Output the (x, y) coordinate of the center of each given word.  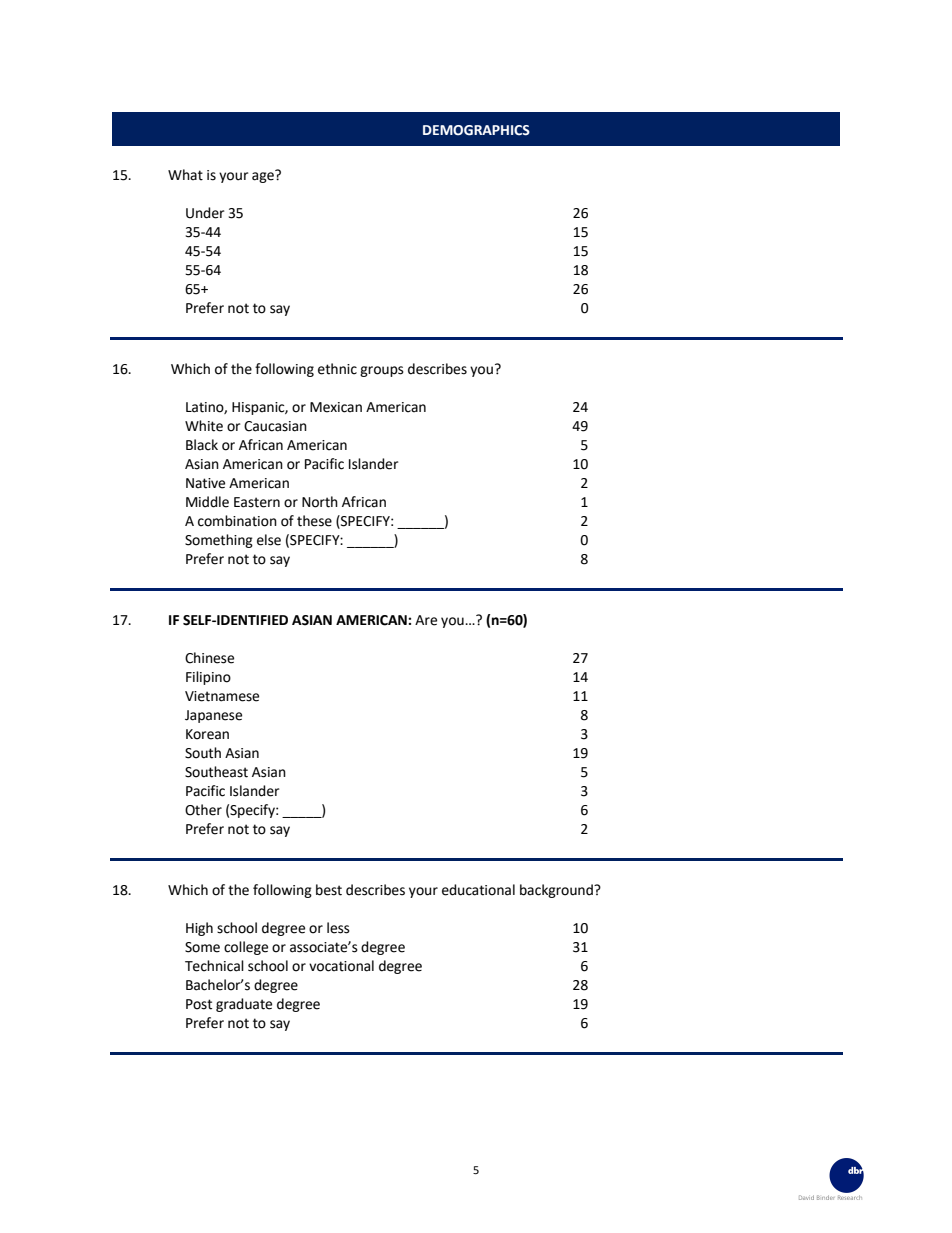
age (264, 176)
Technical (214, 966)
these (314, 521)
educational (478, 890)
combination (237, 521)
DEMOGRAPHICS (476, 130)
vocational (341, 966)
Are (426, 620)
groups (382, 371)
